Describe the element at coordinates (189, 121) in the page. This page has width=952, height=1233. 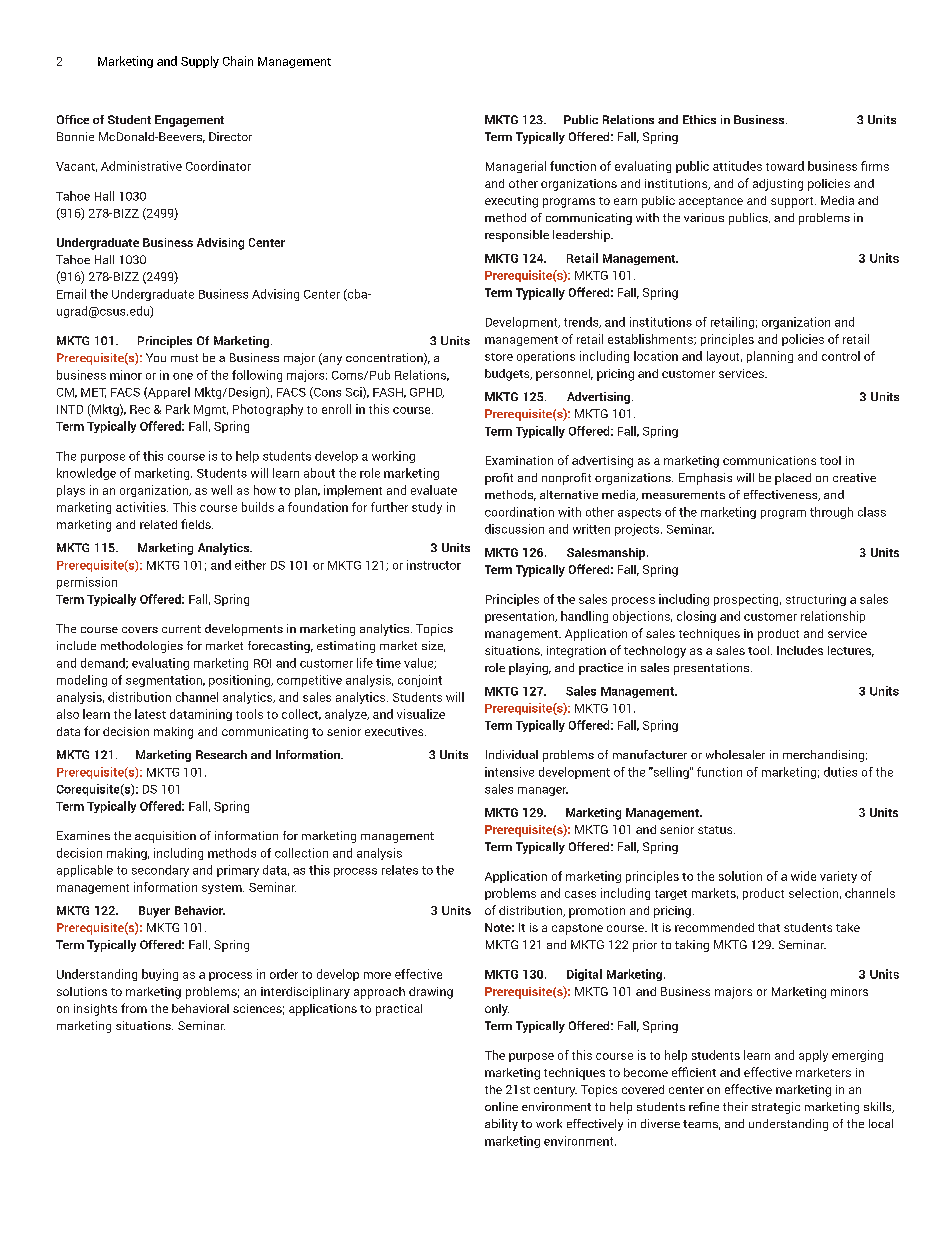
I see `Engagement` at that location.
